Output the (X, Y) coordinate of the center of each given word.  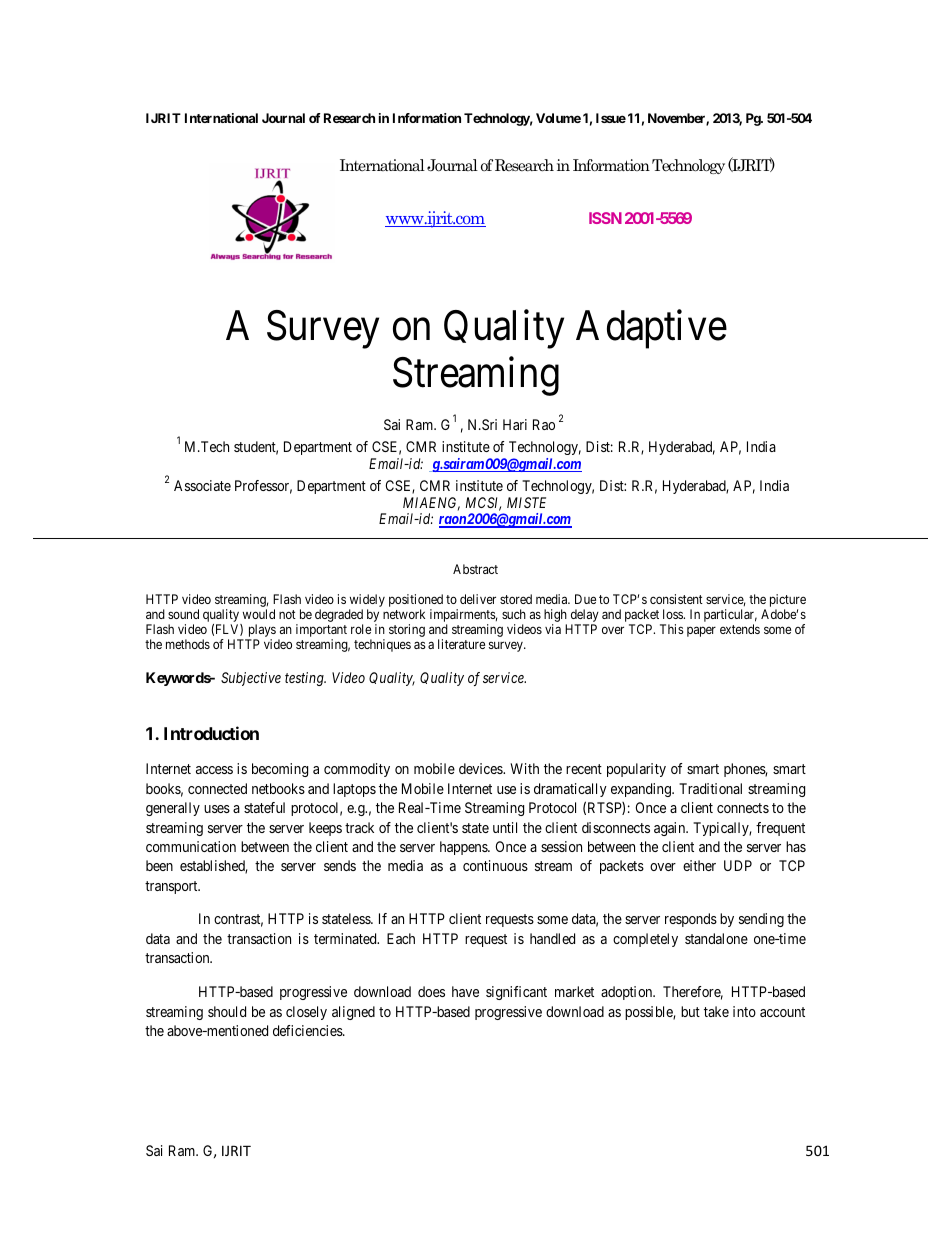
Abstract (475, 569)
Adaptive (651, 329)
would (259, 614)
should (227, 1011)
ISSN (605, 218)
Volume (558, 118)
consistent (676, 599)
